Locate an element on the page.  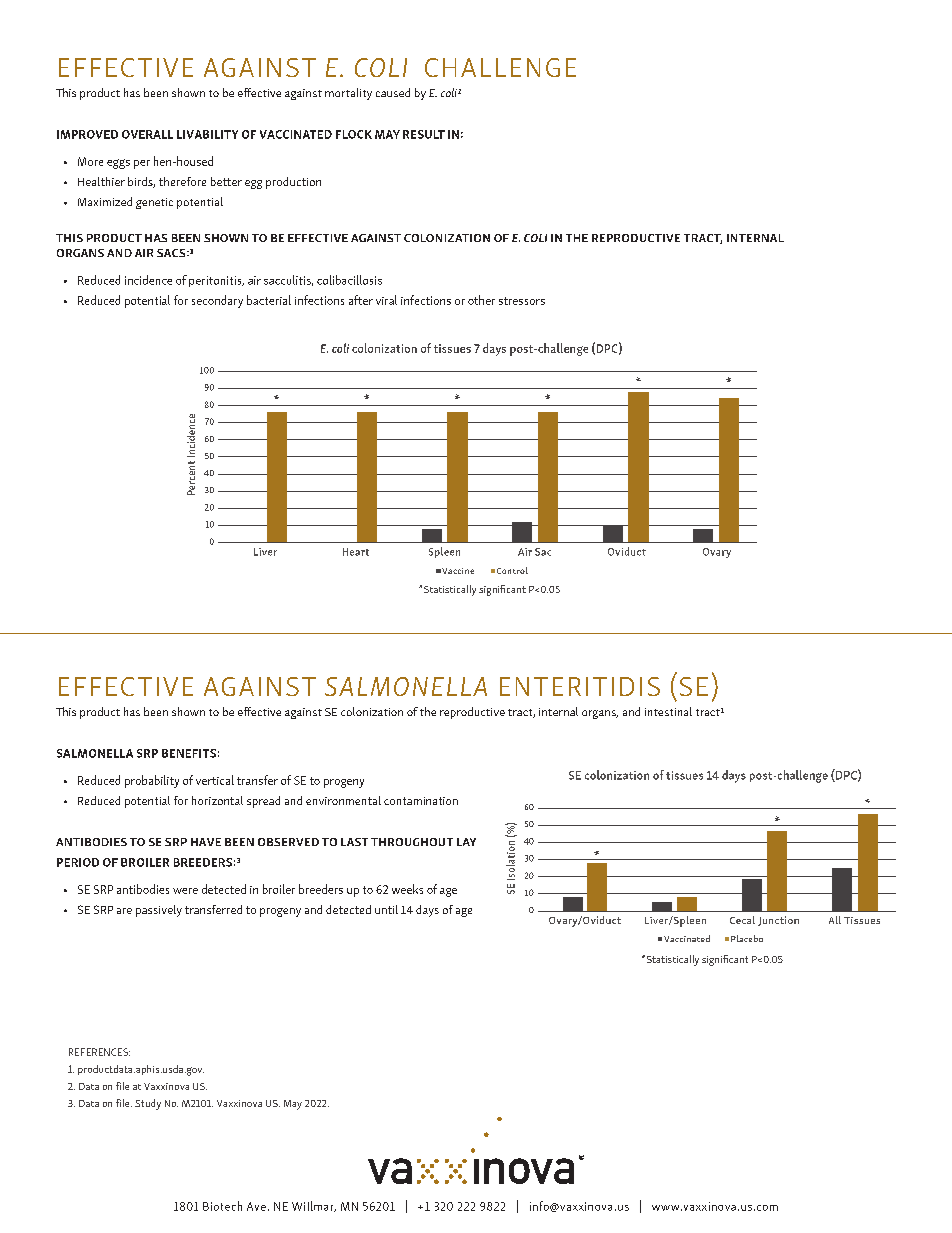
probability is located at coordinates (152, 781).
